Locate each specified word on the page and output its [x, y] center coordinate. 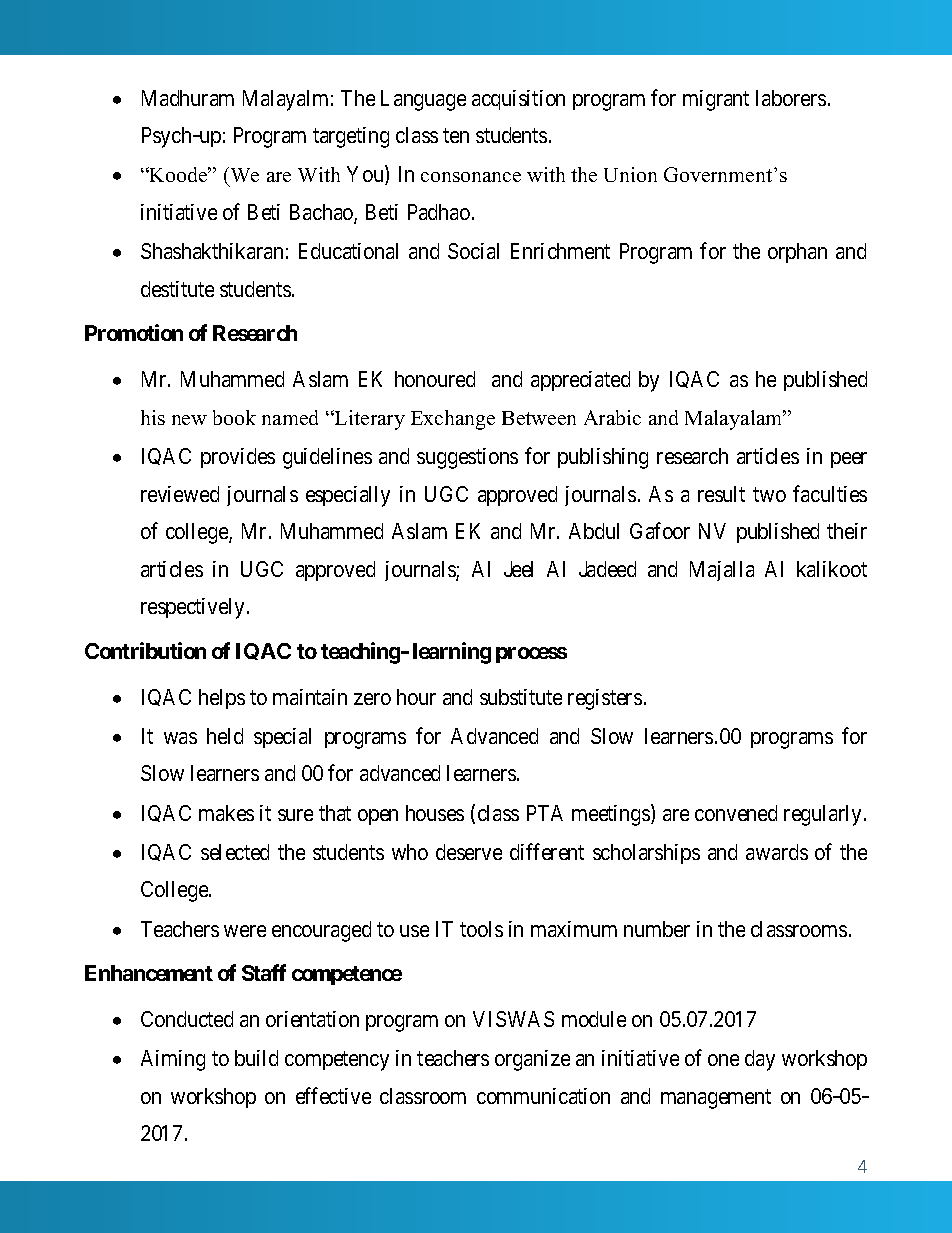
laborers [791, 98]
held [225, 736]
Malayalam [735, 420]
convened [736, 813]
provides [238, 458]
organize [532, 1060]
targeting [351, 137]
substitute [521, 697]
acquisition [518, 100]
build [256, 1058]
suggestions [467, 458]
